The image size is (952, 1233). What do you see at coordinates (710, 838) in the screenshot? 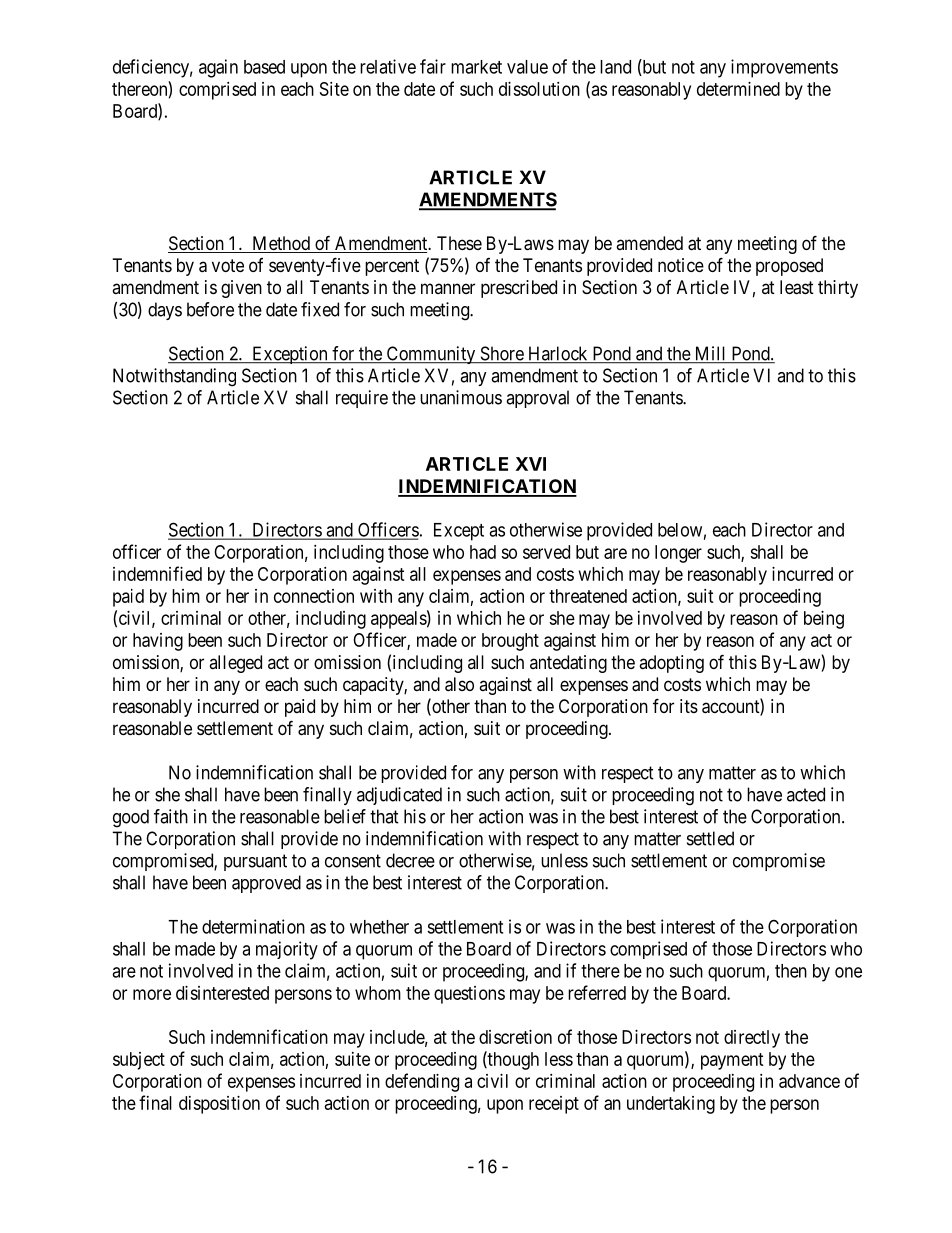
I see `settled` at bounding box center [710, 838].
